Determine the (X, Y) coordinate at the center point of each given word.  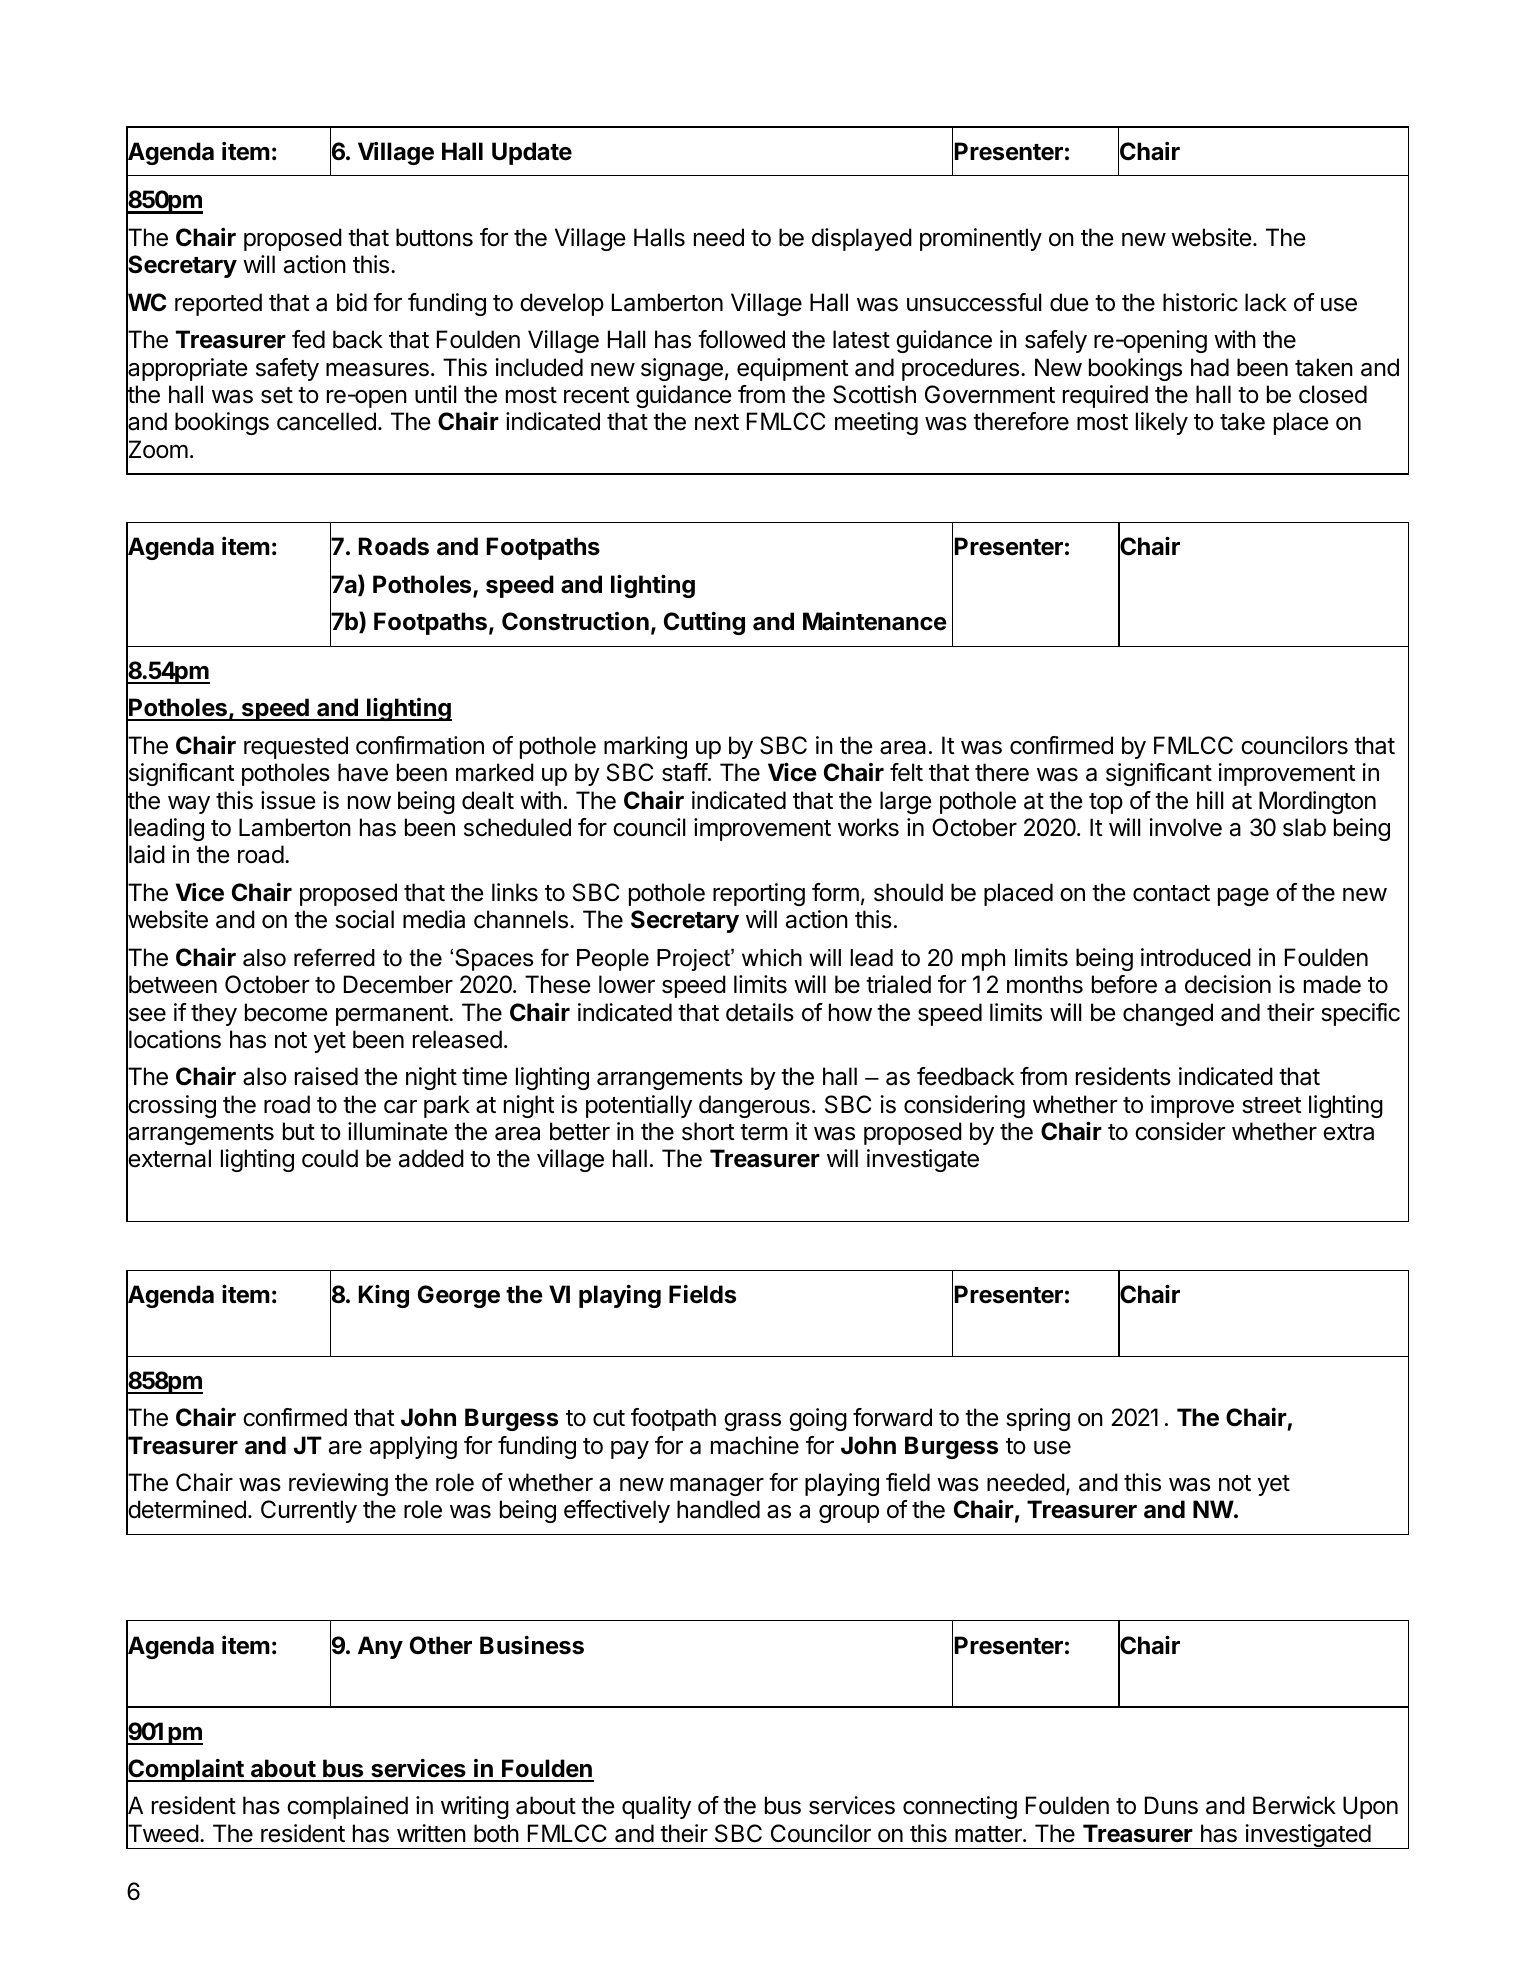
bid (352, 302)
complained (347, 1807)
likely (1162, 423)
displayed (862, 239)
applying (413, 1447)
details (760, 1012)
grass (752, 1422)
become (286, 1012)
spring (1038, 1419)
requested (296, 747)
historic (1200, 302)
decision (1228, 984)
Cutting (704, 623)
